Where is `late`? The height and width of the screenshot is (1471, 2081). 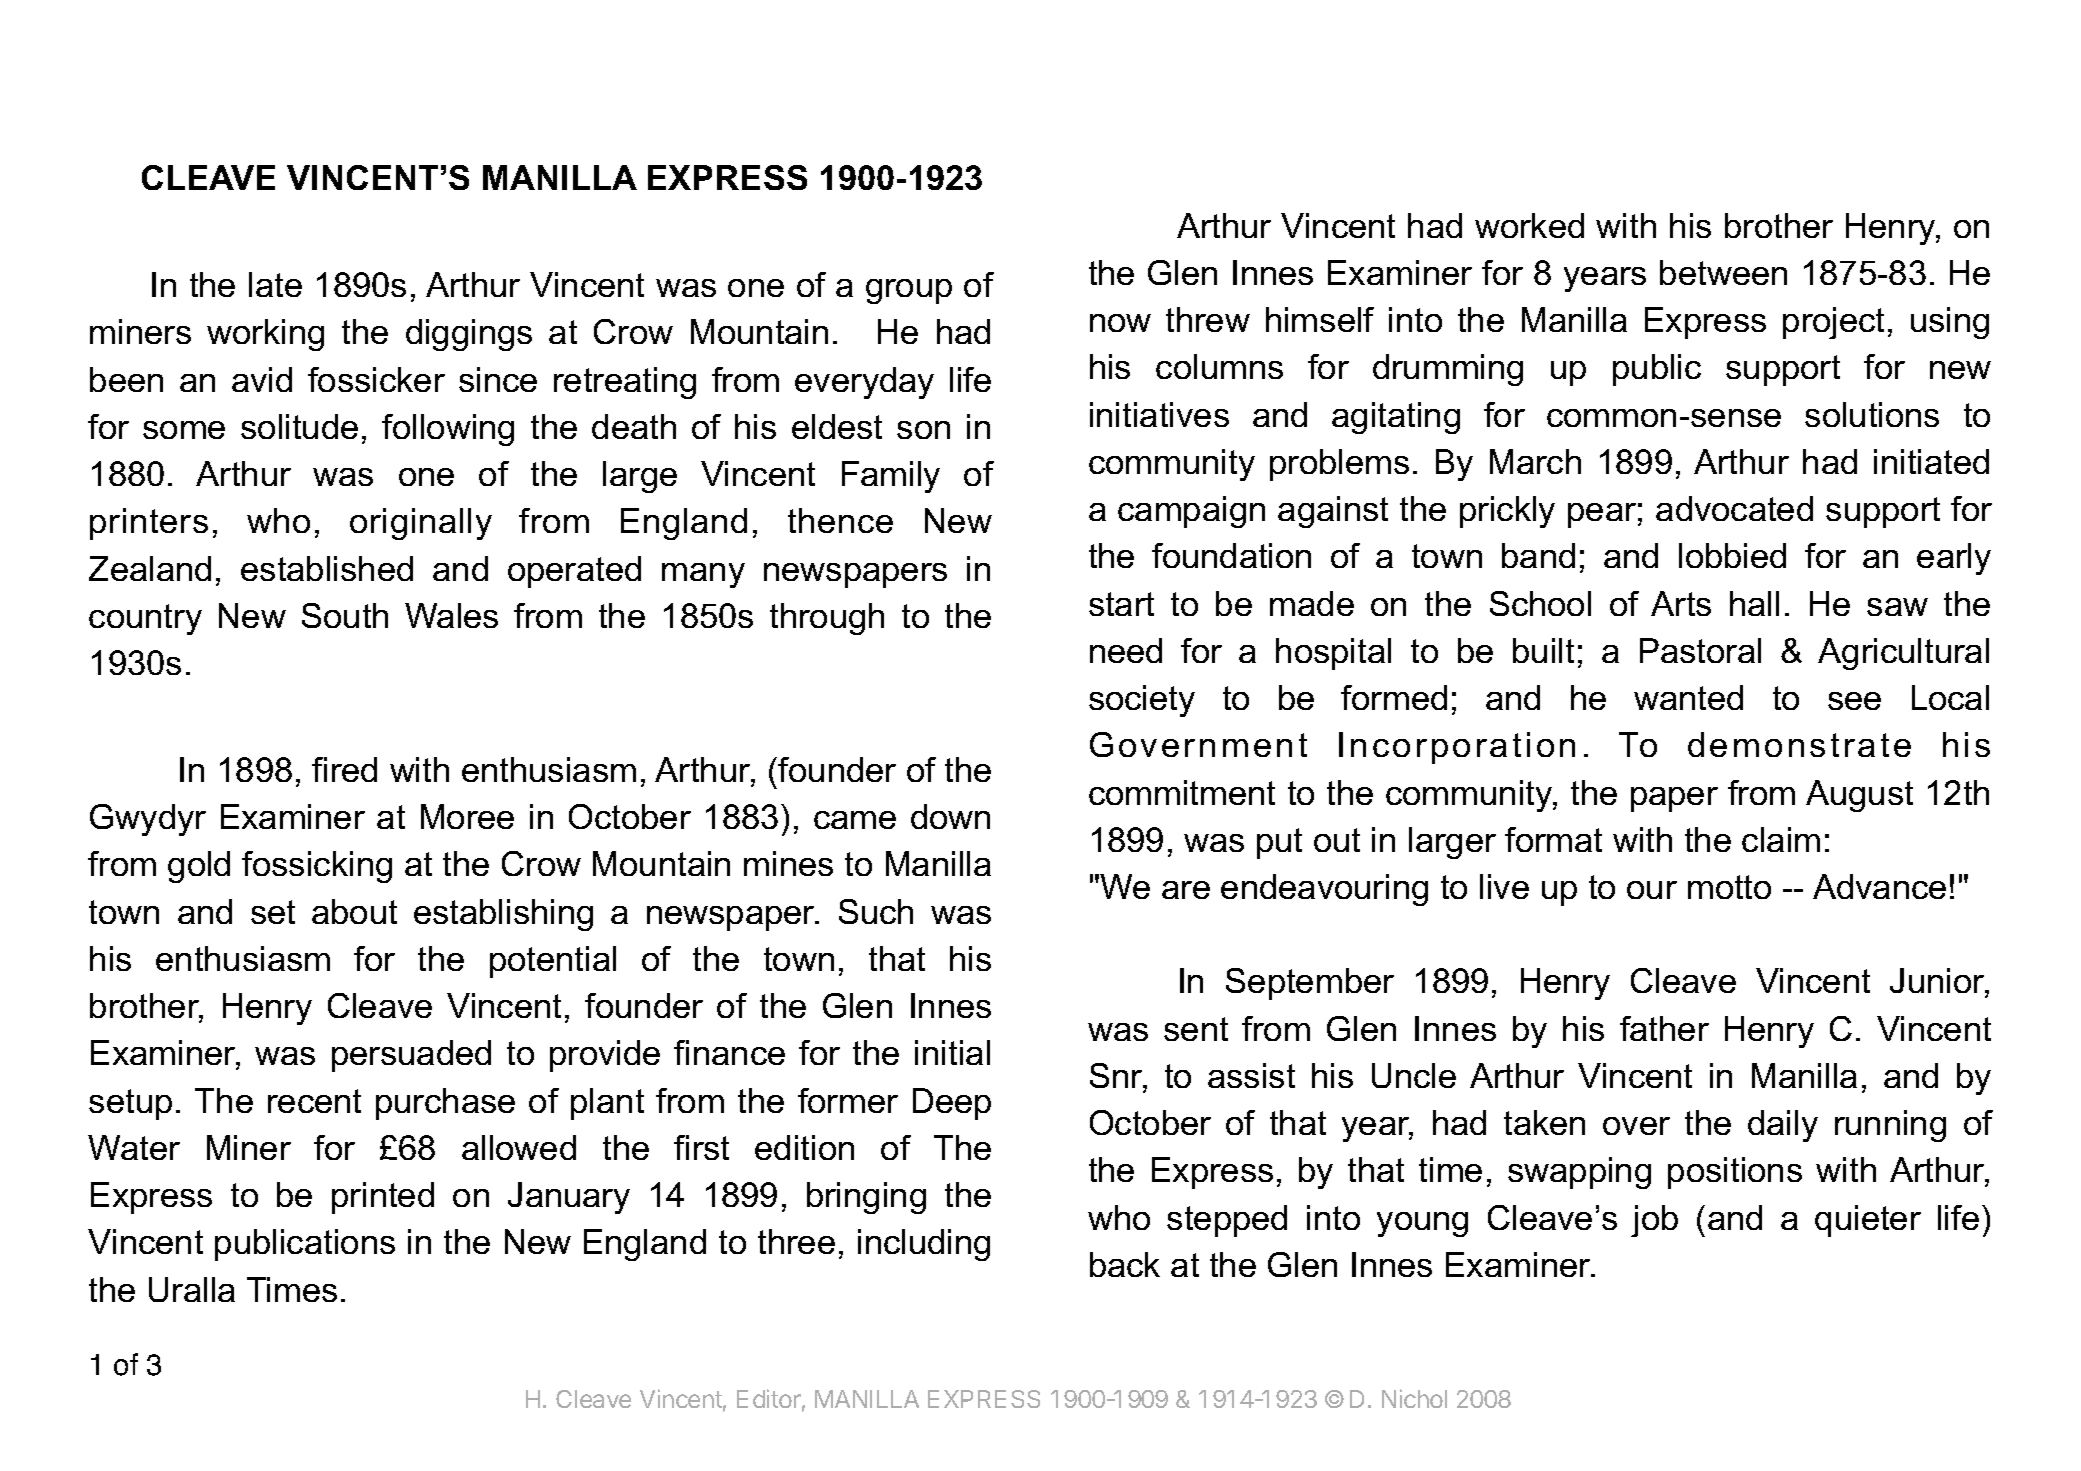
late is located at coordinates (275, 284).
